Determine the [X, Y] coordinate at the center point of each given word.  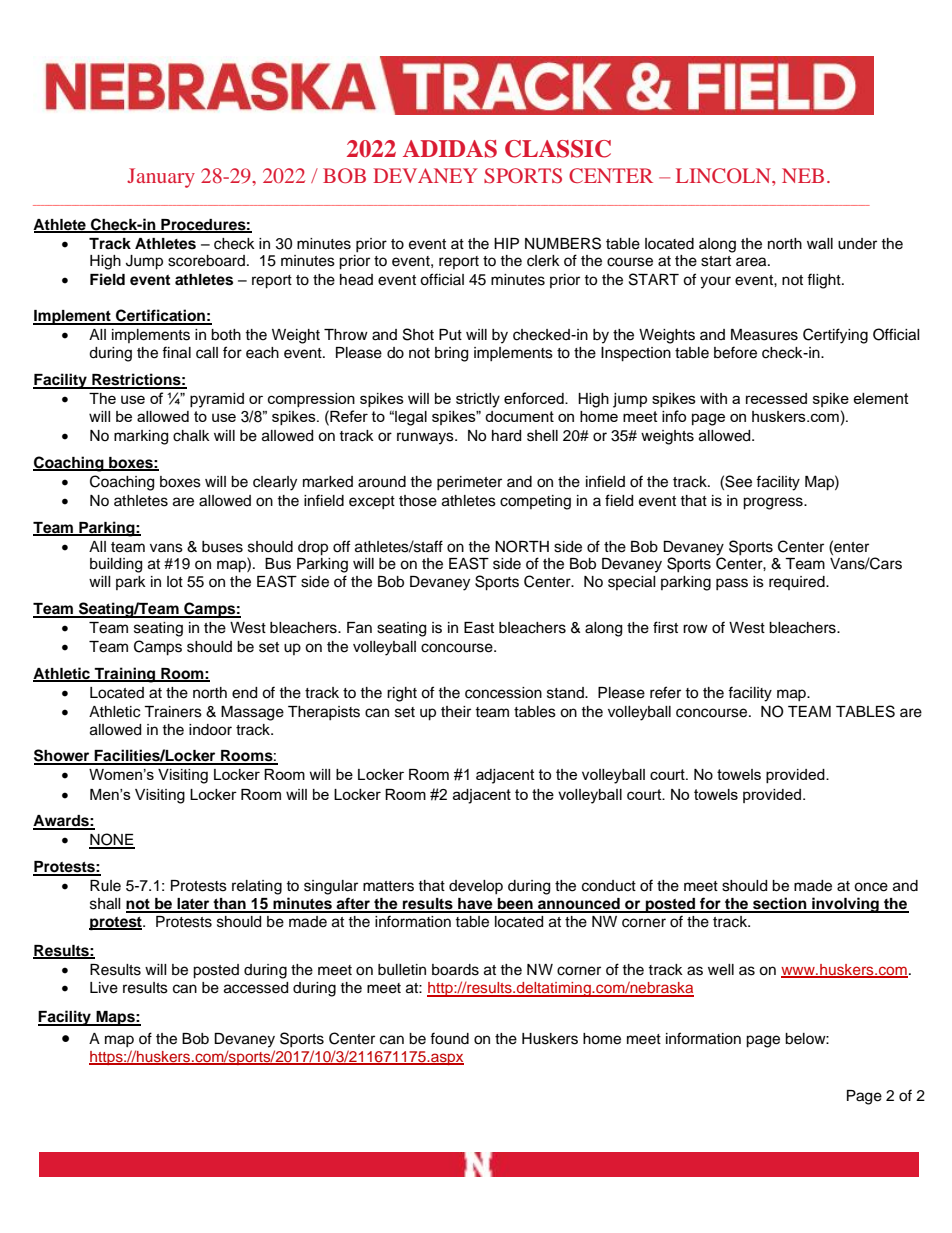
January [161, 178]
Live [104, 988]
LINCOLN [724, 175]
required [798, 583]
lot [175, 581]
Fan [359, 628]
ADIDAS [450, 149]
